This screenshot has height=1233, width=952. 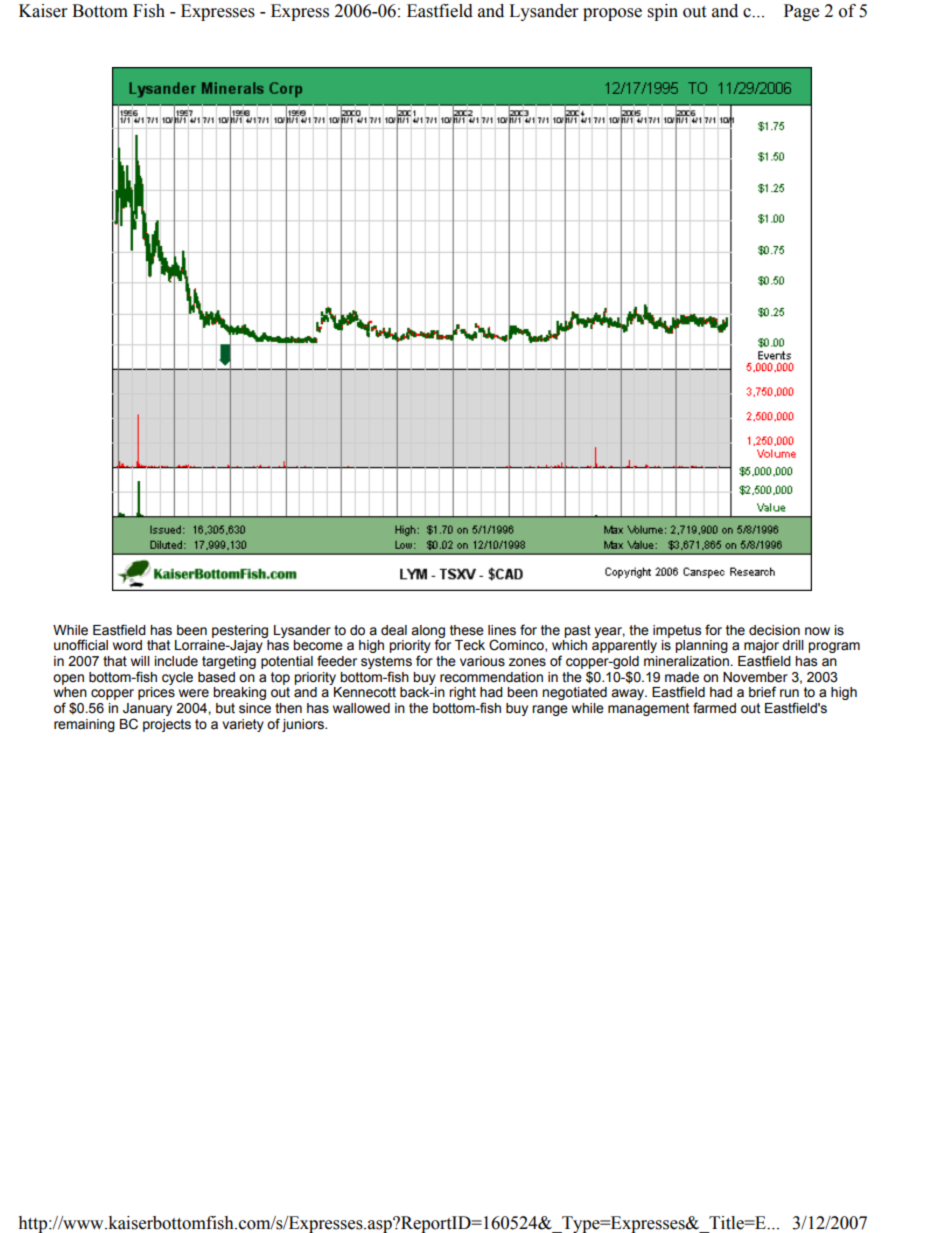 I want to click on will, so click(x=140, y=661).
